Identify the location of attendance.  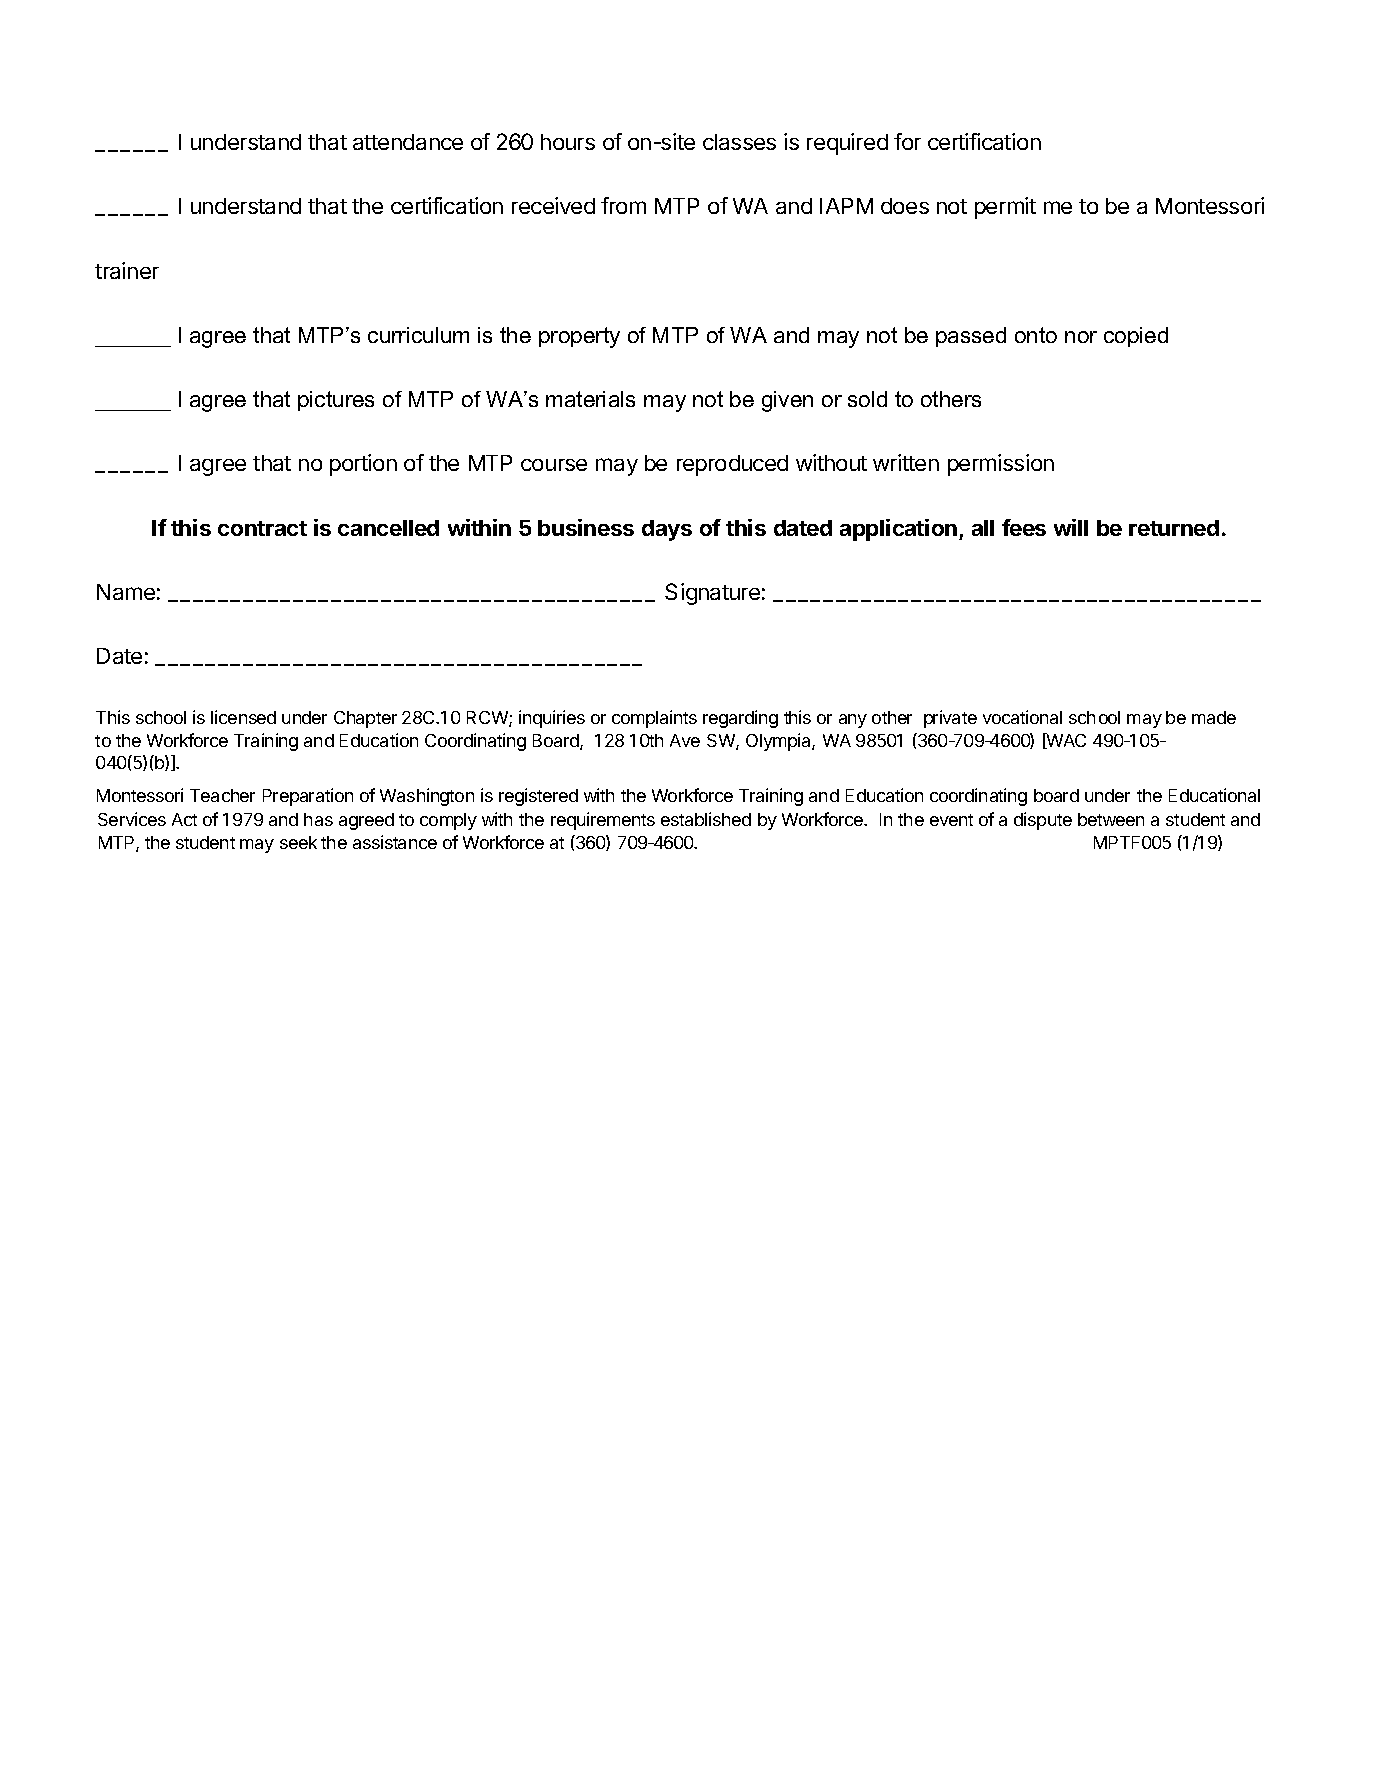
(408, 142).
